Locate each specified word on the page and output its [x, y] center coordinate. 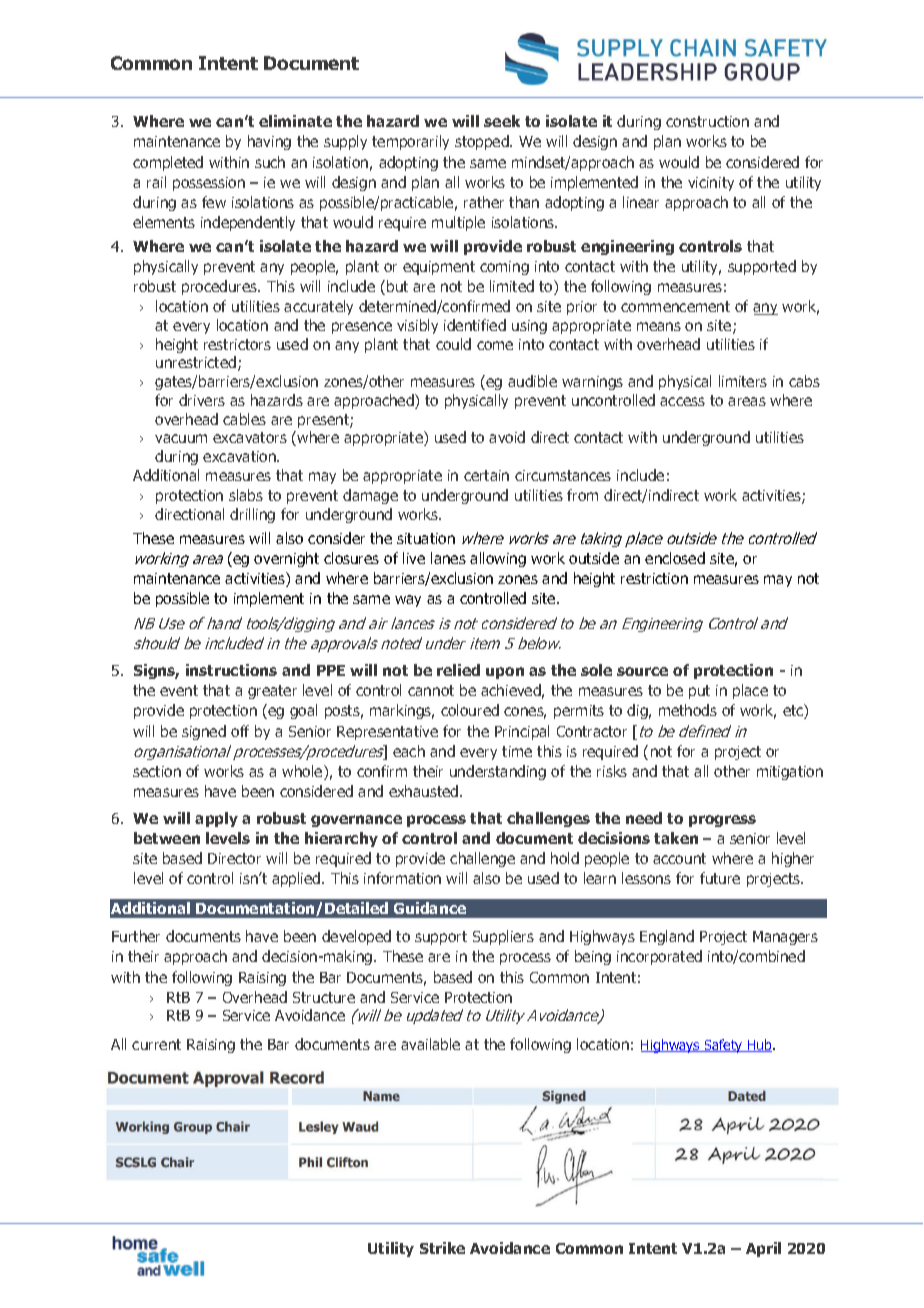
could [453, 344]
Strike [442, 1248]
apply [216, 819]
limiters [743, 381]
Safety [723, 1046]
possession [209, 184]
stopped [483, 142]
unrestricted [196, 362]
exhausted [425, 791]
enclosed [675, 558]
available [430, 1044]
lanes [448, 558]
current [156, 1044]
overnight [286, 559]
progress [722, 821]
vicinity [711, 184]
